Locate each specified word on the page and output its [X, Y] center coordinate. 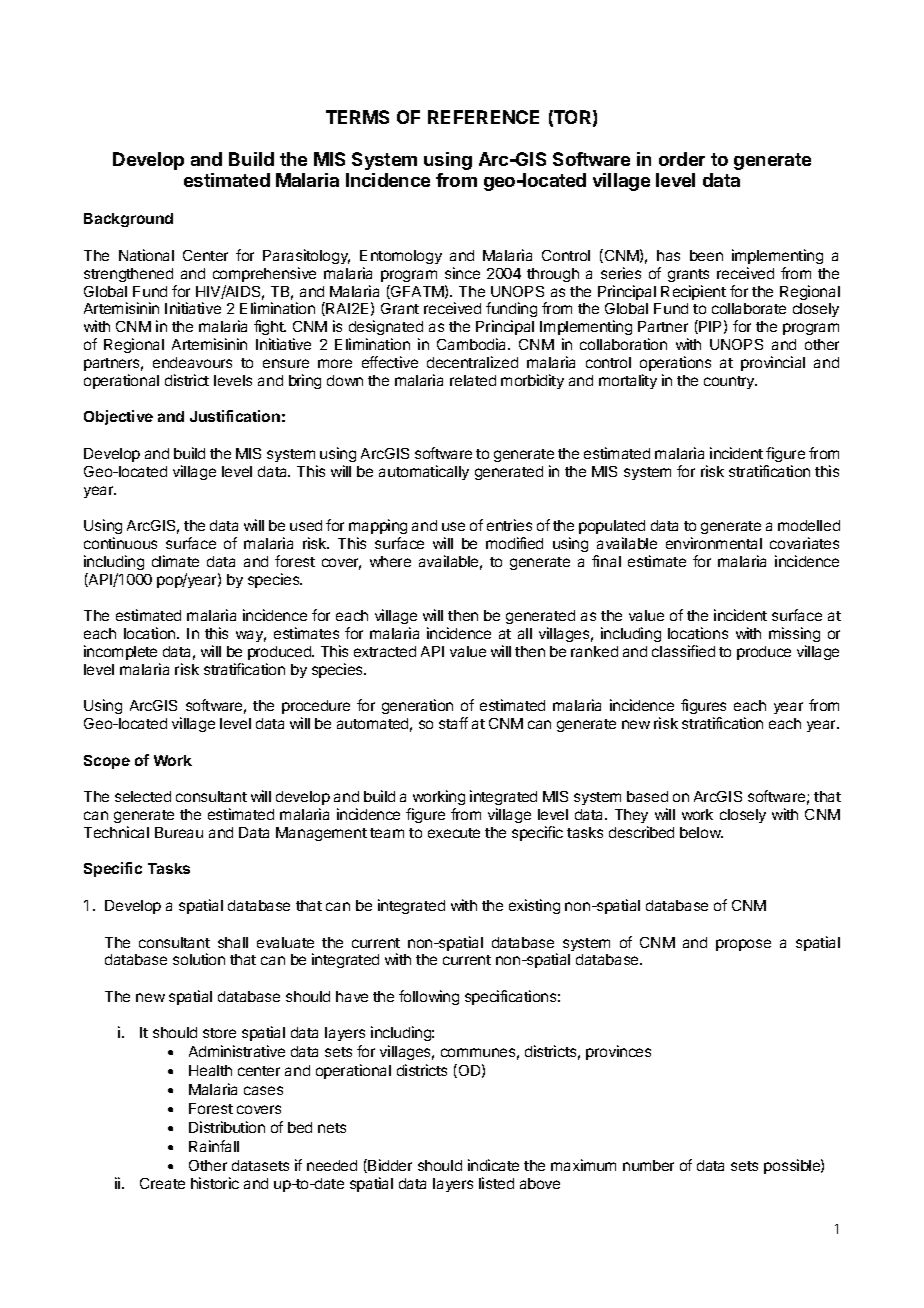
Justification [235, 416]
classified [683, 651]
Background [128, 220]
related [473, 380]
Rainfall [214, 1146]
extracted [385, 651]
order [682, 159]
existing [534, 906]
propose [743, 945]
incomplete [120, 652]
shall [233, 942]
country [730, 382]
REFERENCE [483, 117]
